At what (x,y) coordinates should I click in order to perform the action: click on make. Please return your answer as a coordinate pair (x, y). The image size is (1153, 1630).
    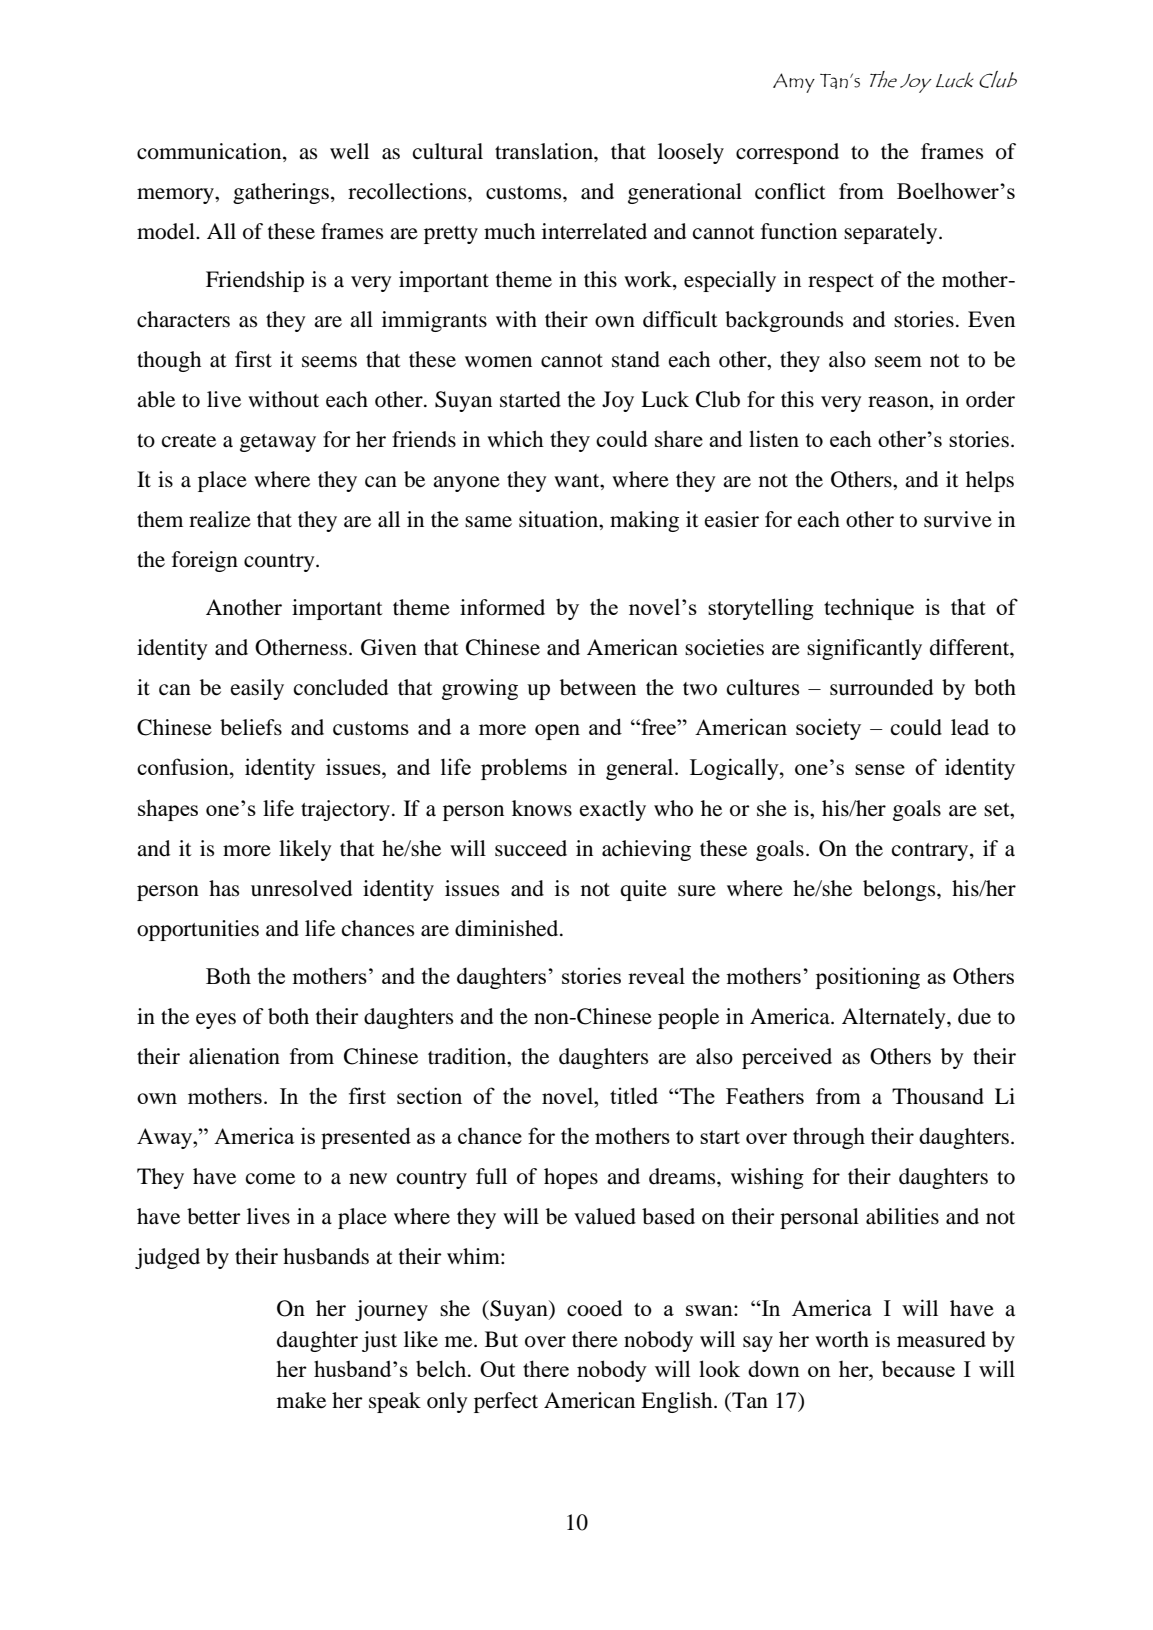
    Looking at the image, I should click on (301, 1400).
